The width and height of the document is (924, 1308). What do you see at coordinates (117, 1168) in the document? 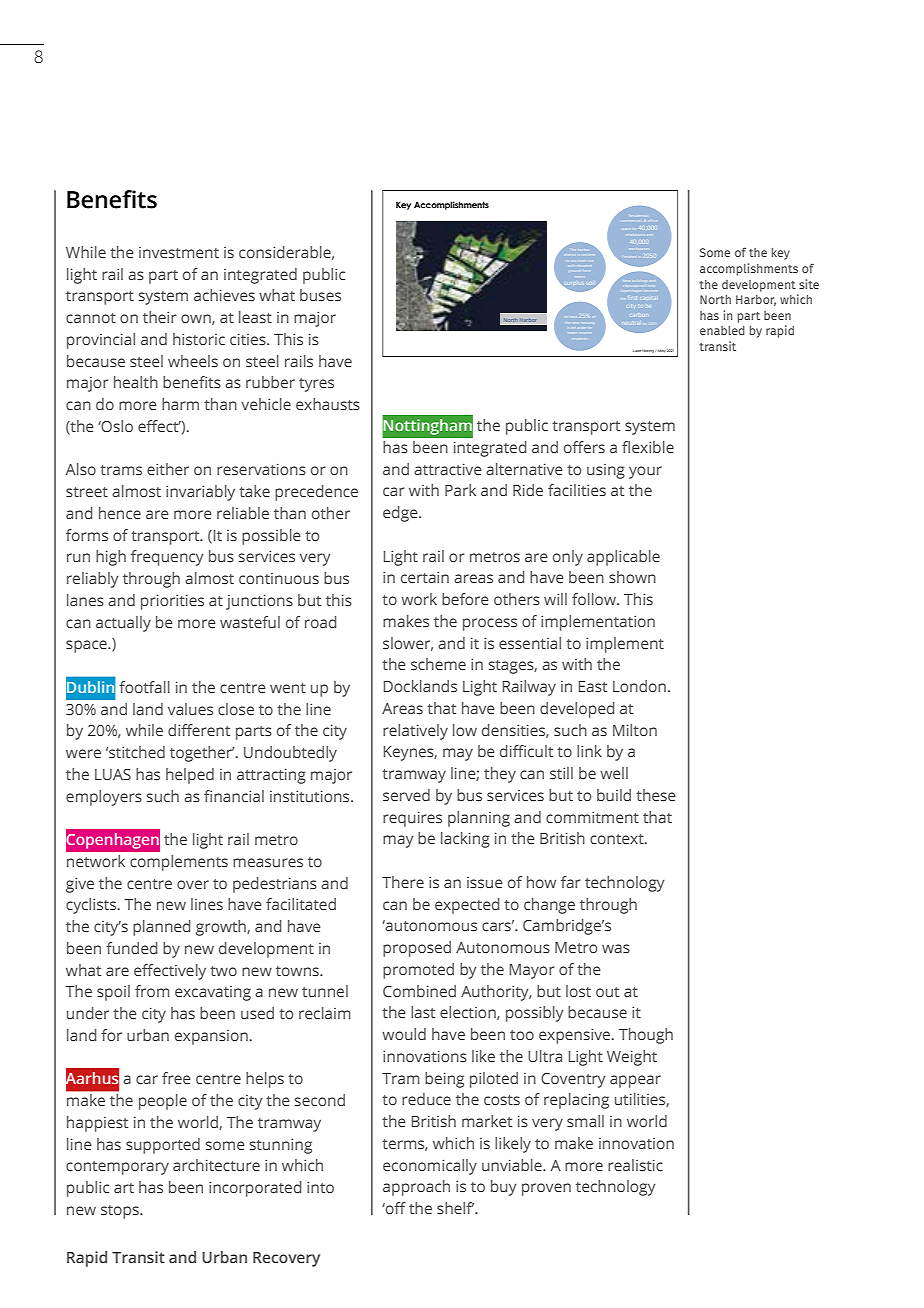
I see `contemporary` at bounding box center [117, 1168].
